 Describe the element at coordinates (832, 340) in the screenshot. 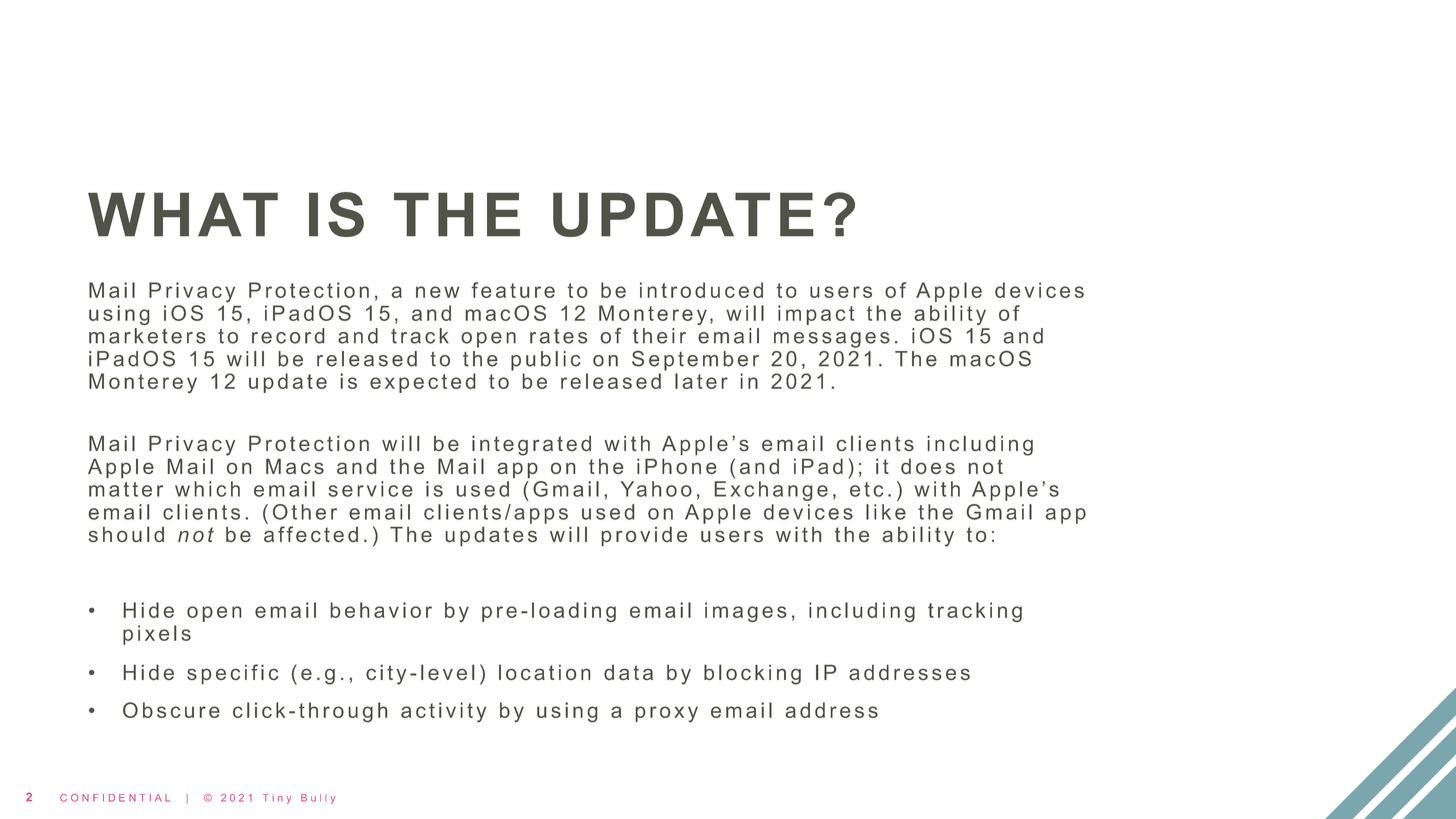

I see `messages` at that location.
